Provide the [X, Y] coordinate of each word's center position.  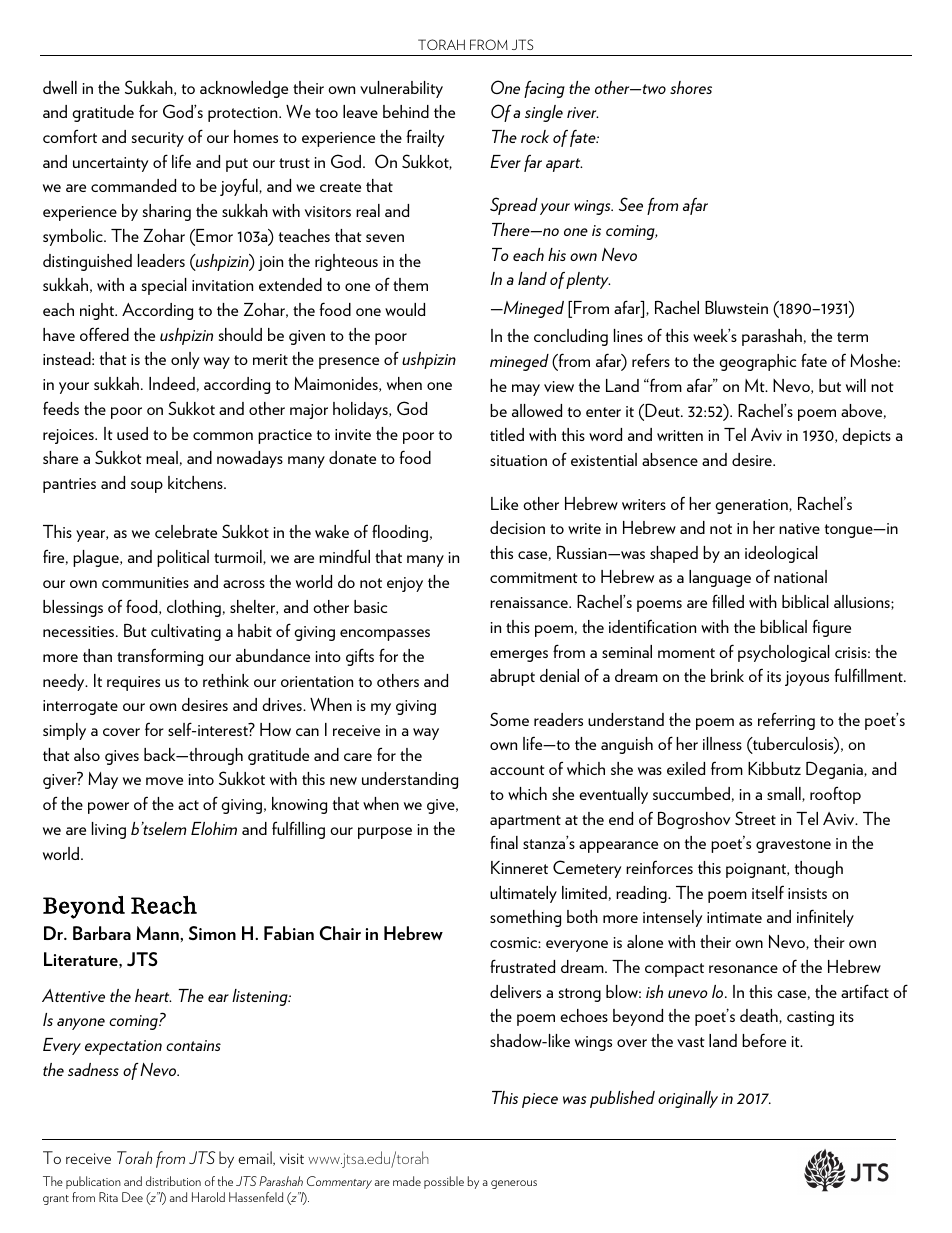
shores [691, 87]
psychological [784, 653]
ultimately [523, 894]
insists [807, 893]
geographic [757, 362]
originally [688, 1099]
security [158, 139]
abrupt [512, 677]
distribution [173, 1181]
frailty [425, 138]
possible [444, 1182]
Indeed [172, 383]
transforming [160, 657]
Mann [159, 933]
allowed [537, 410]
